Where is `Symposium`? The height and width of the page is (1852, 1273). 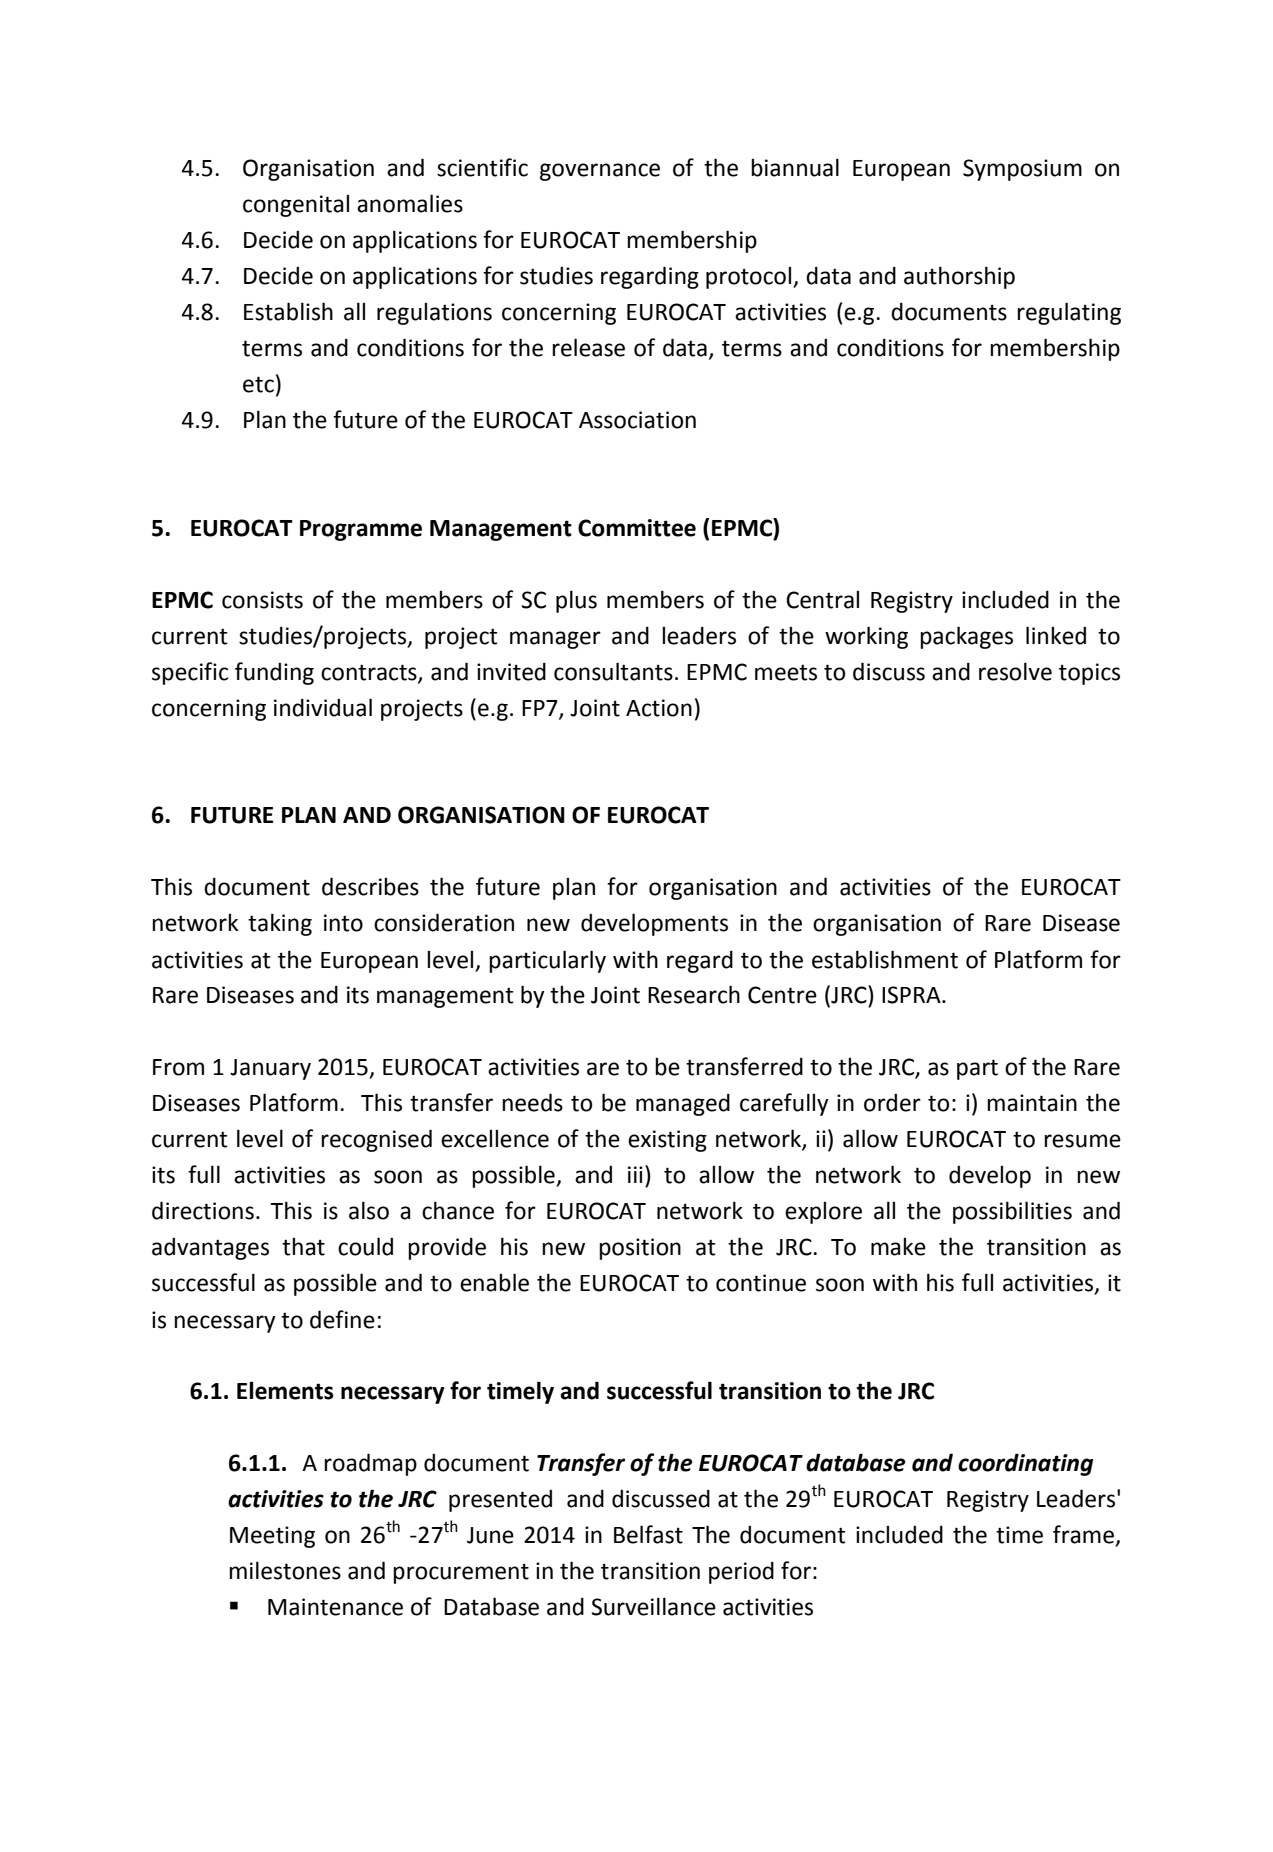 Symposium is located at coordinates (1022, 170).
